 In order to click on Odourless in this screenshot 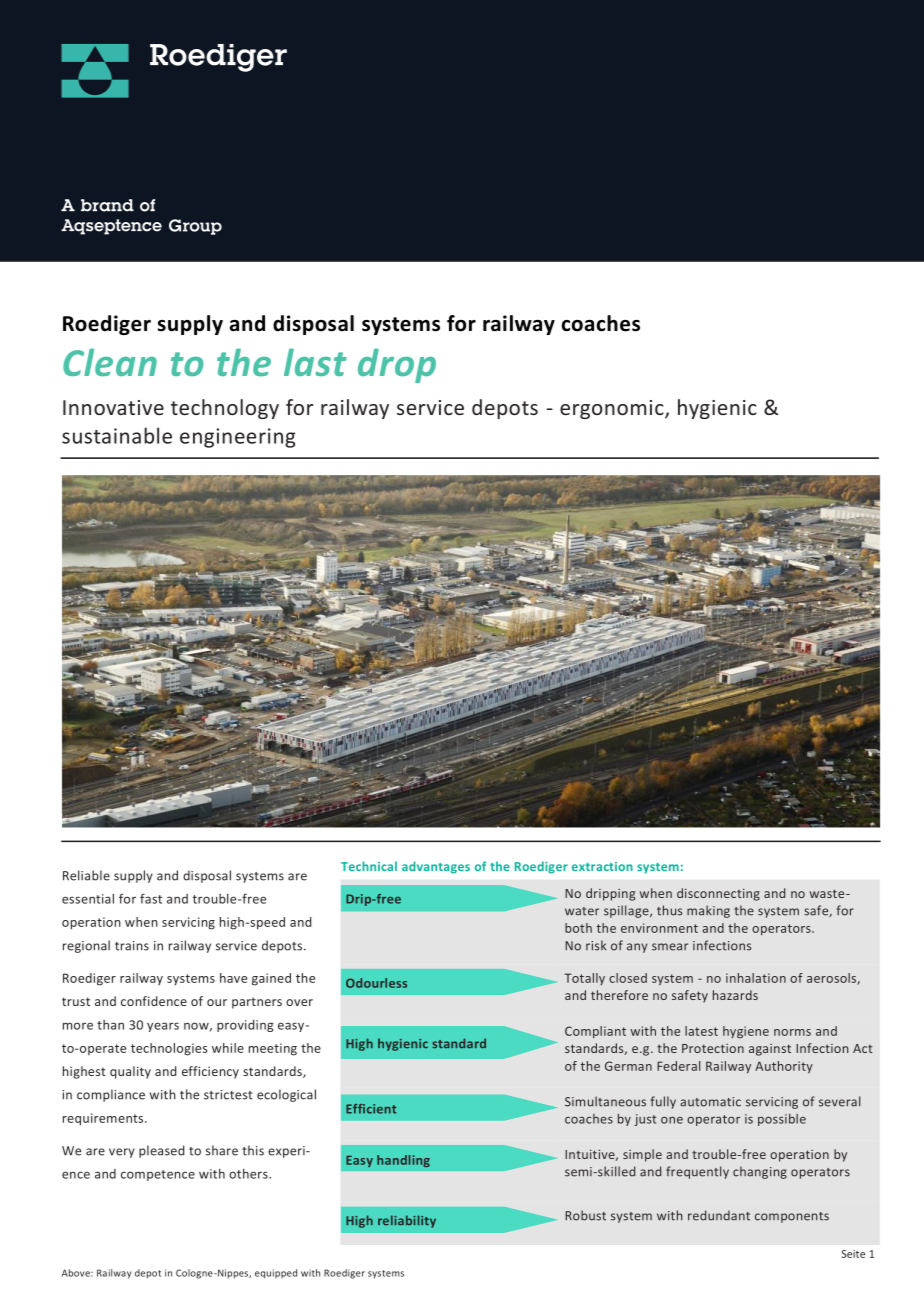, I will do `click(376, 983)`.
